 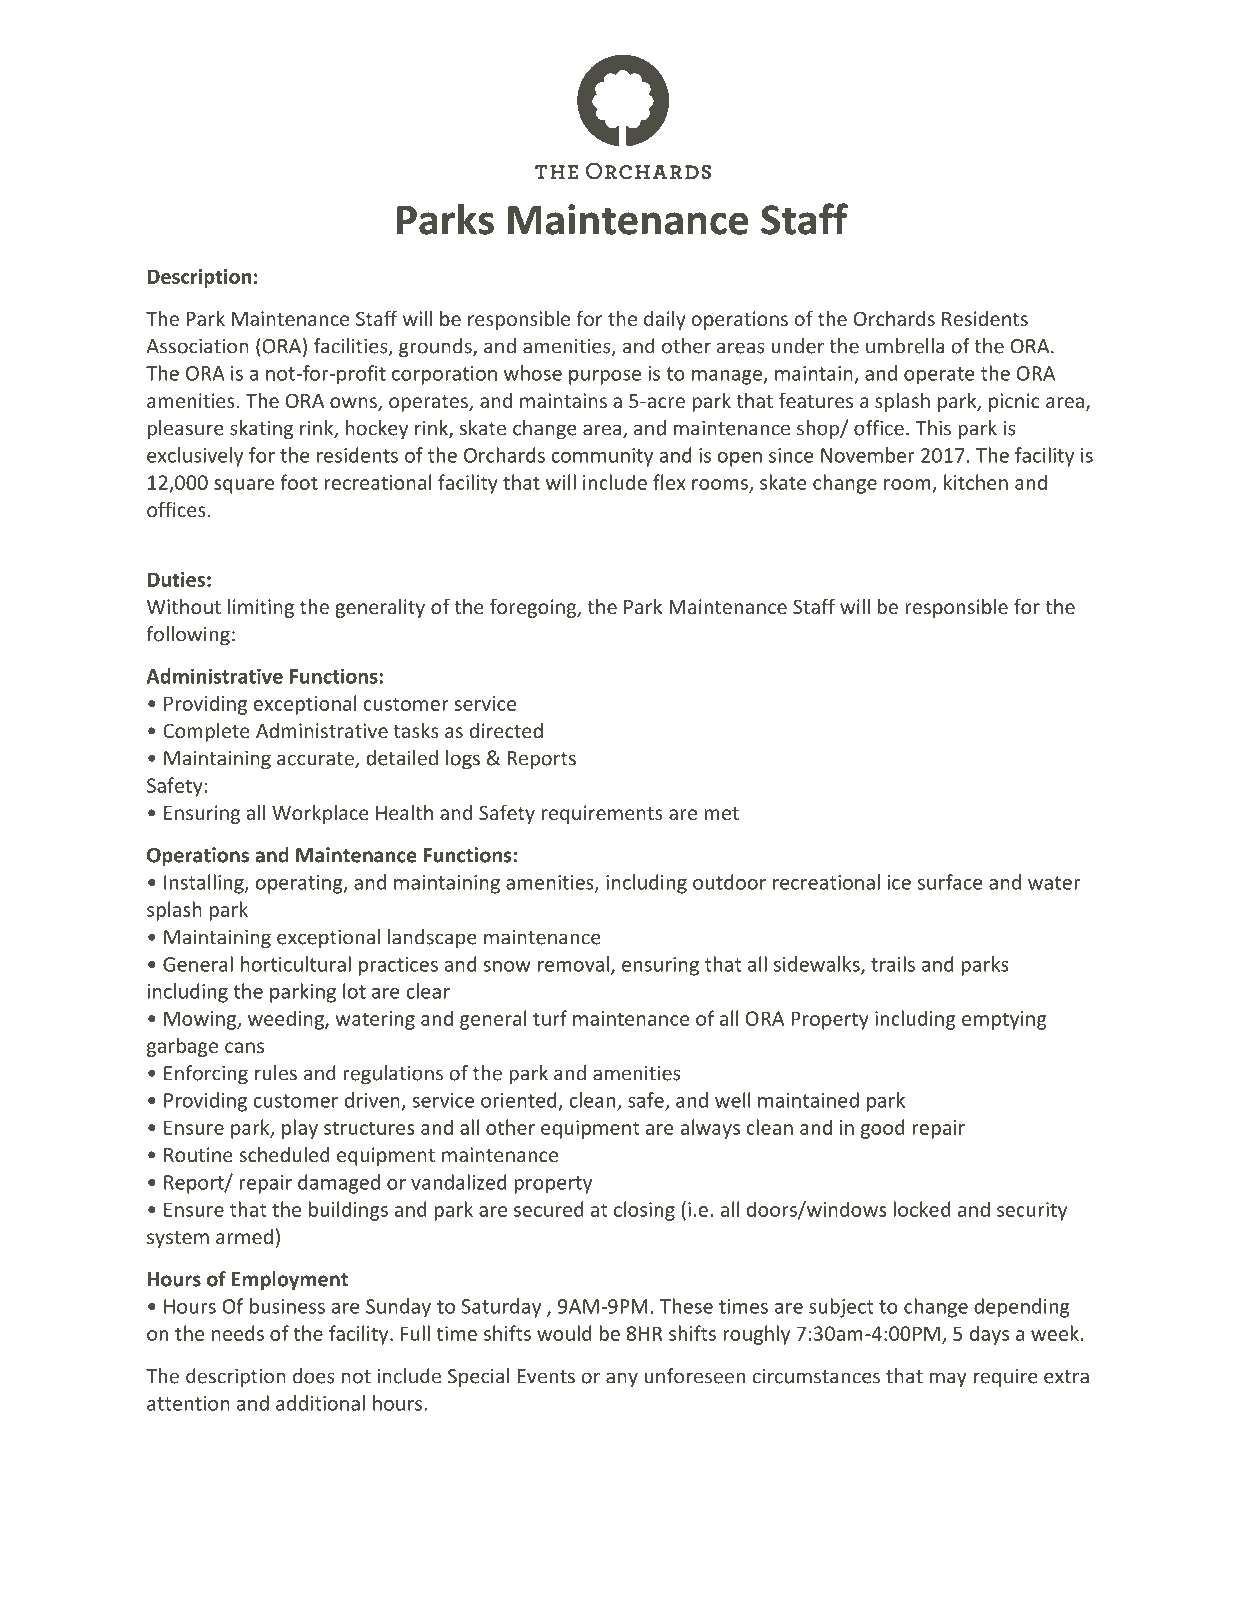 What do you see at coordinates (1014, 402) in the image?
I see `picnic` at bounding box center [1014, 402].
